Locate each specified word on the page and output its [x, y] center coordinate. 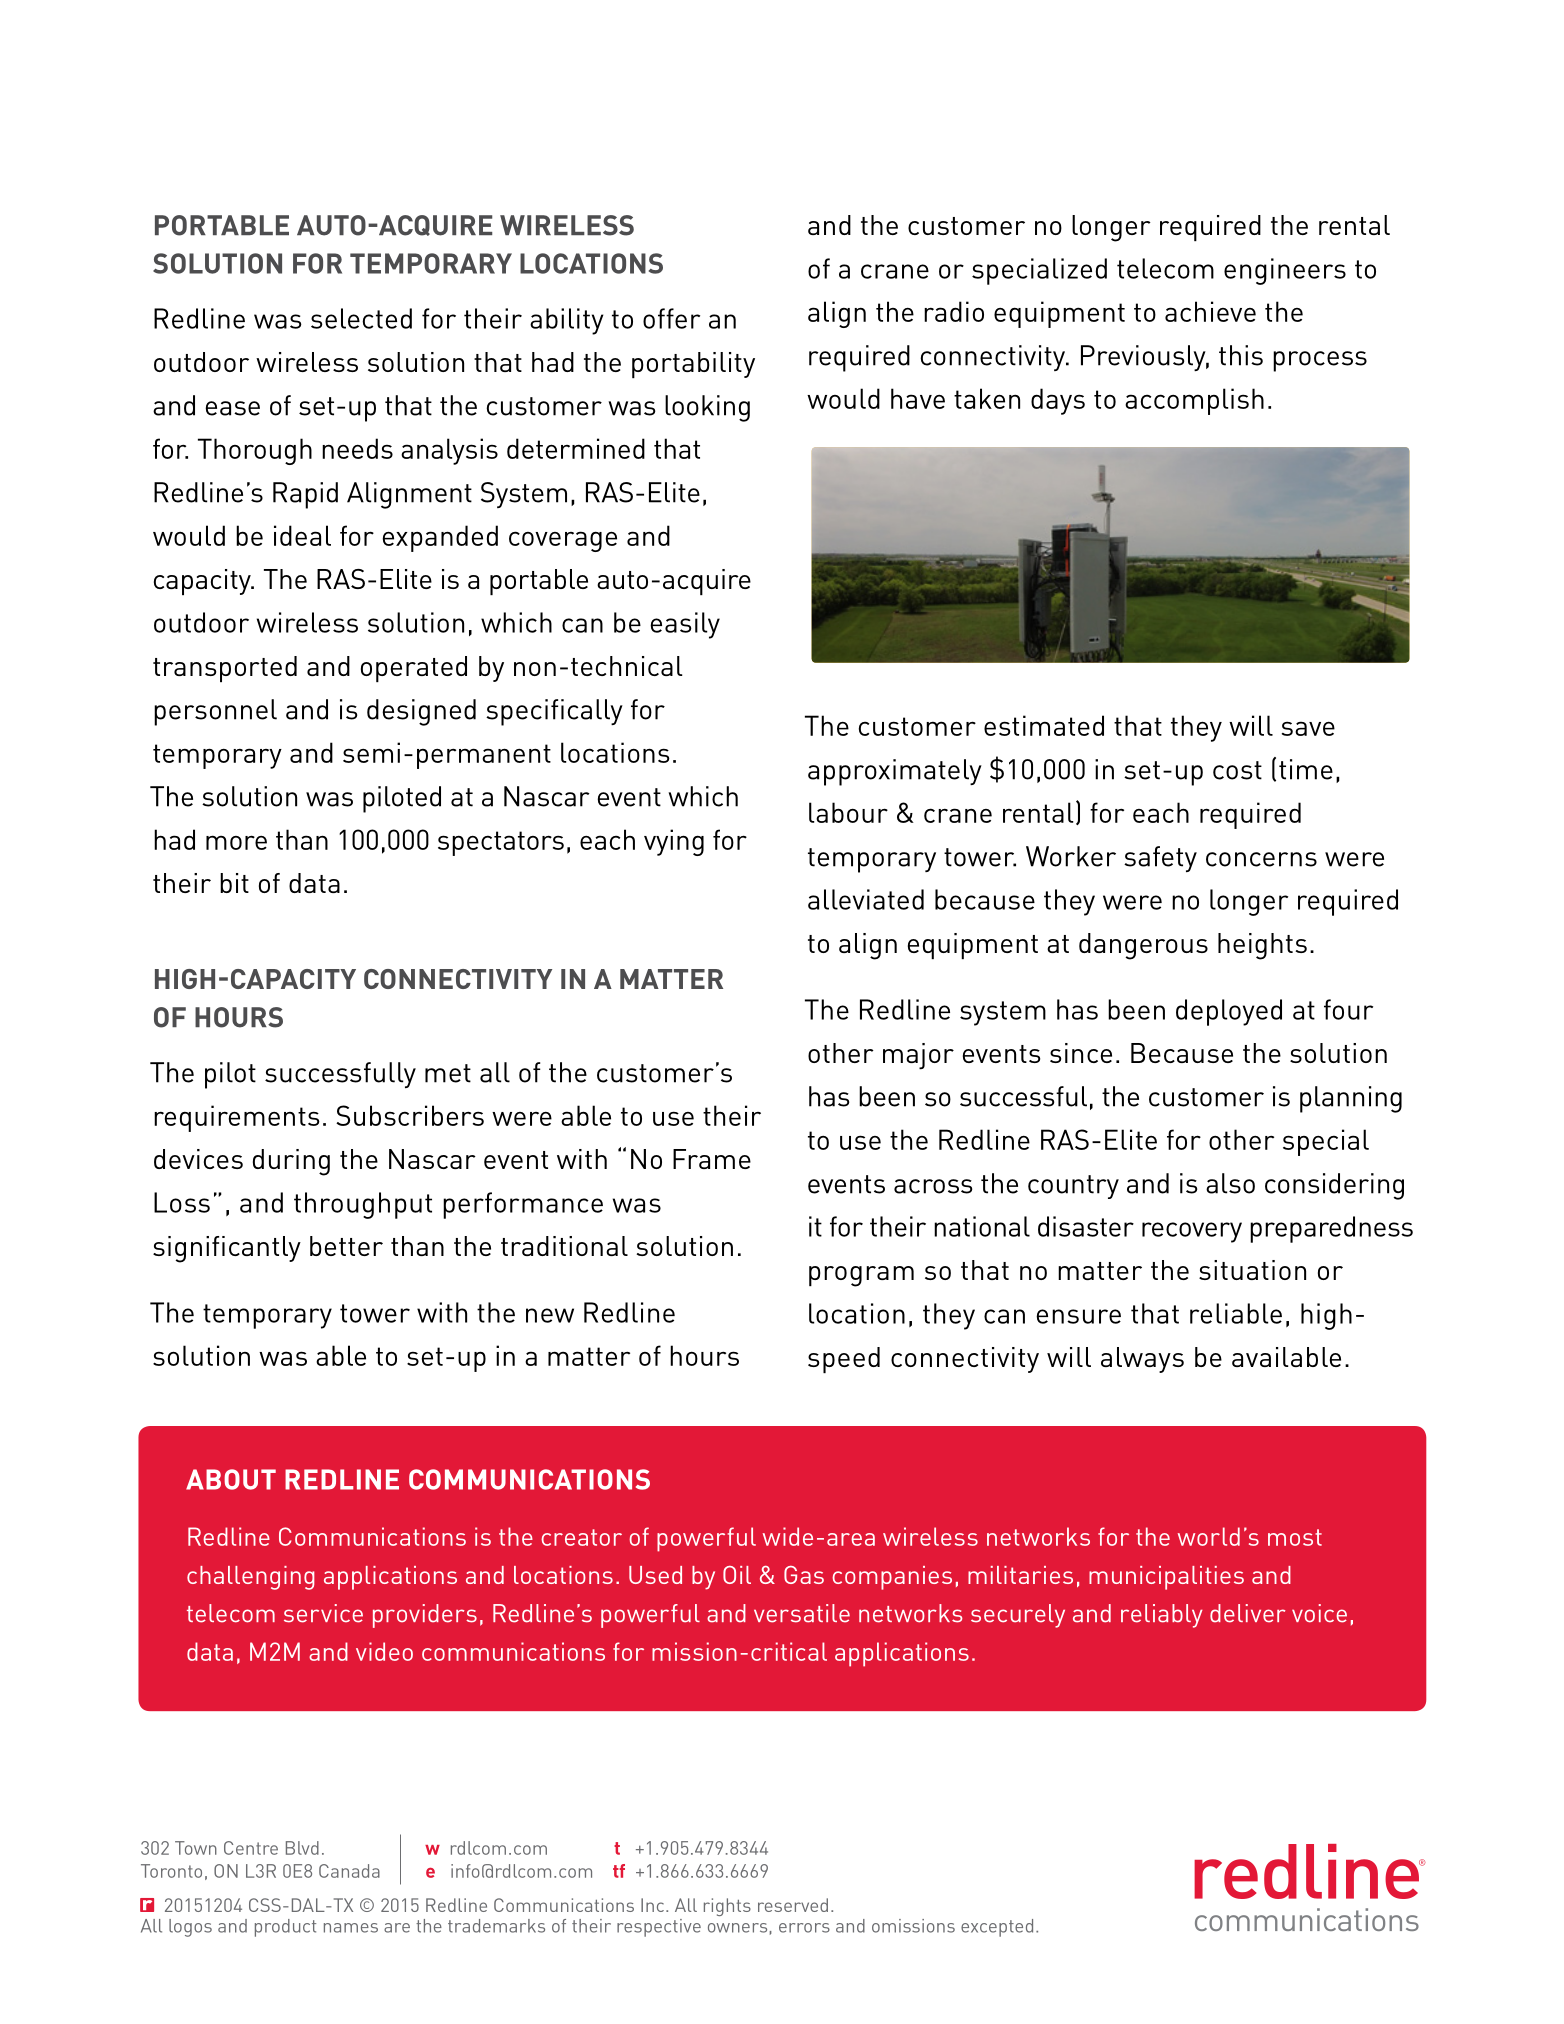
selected [361, 318]
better [346, 1246]
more [236, 842]
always [1142, 1360]
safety [1160, 859]
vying [674, 842]
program [861, 1276]
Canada [349, 1871]
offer [671, 318]
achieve [1210, 311]
